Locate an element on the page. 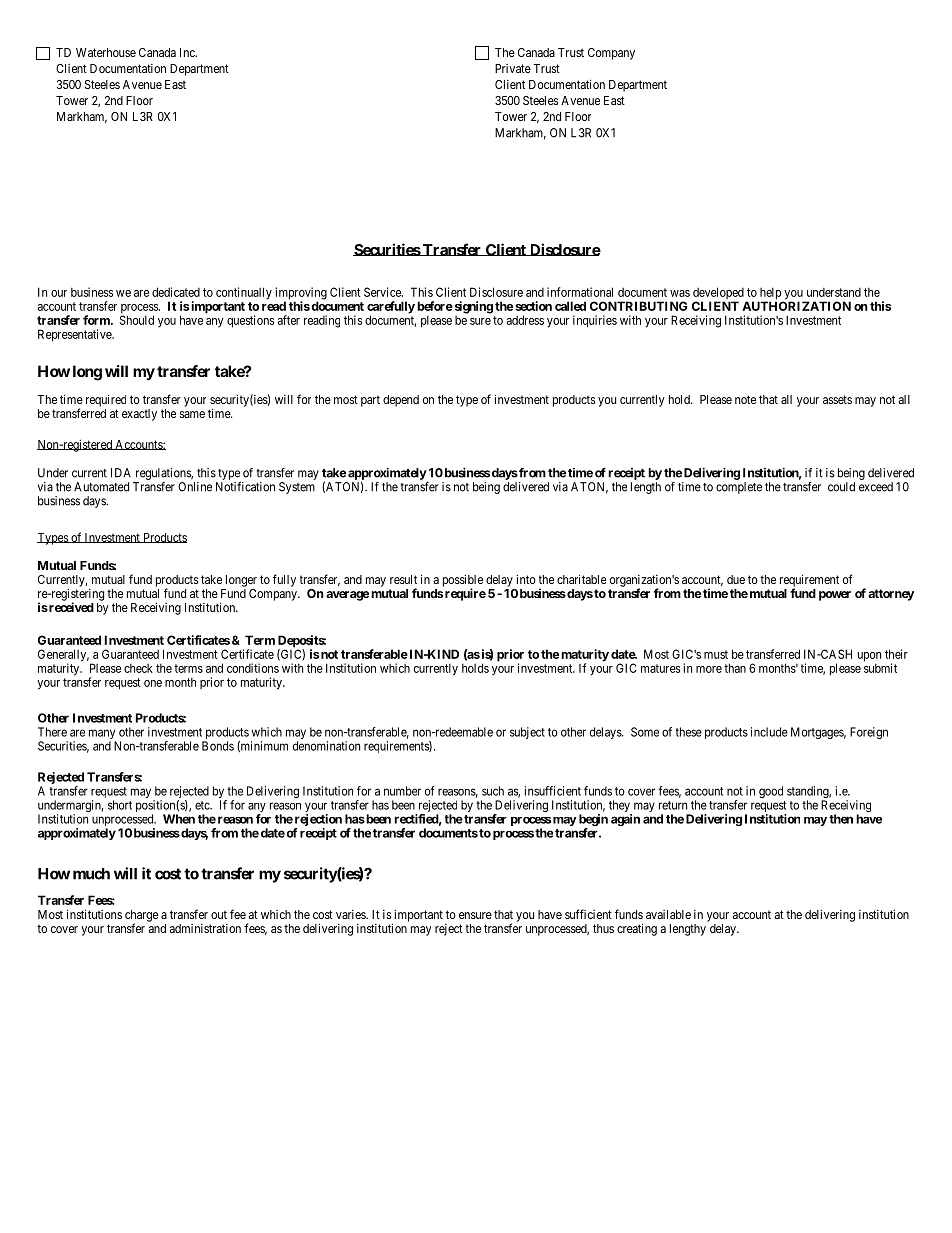 This page has width=952, height=1233. possible is located at coordinates (463, 581).
